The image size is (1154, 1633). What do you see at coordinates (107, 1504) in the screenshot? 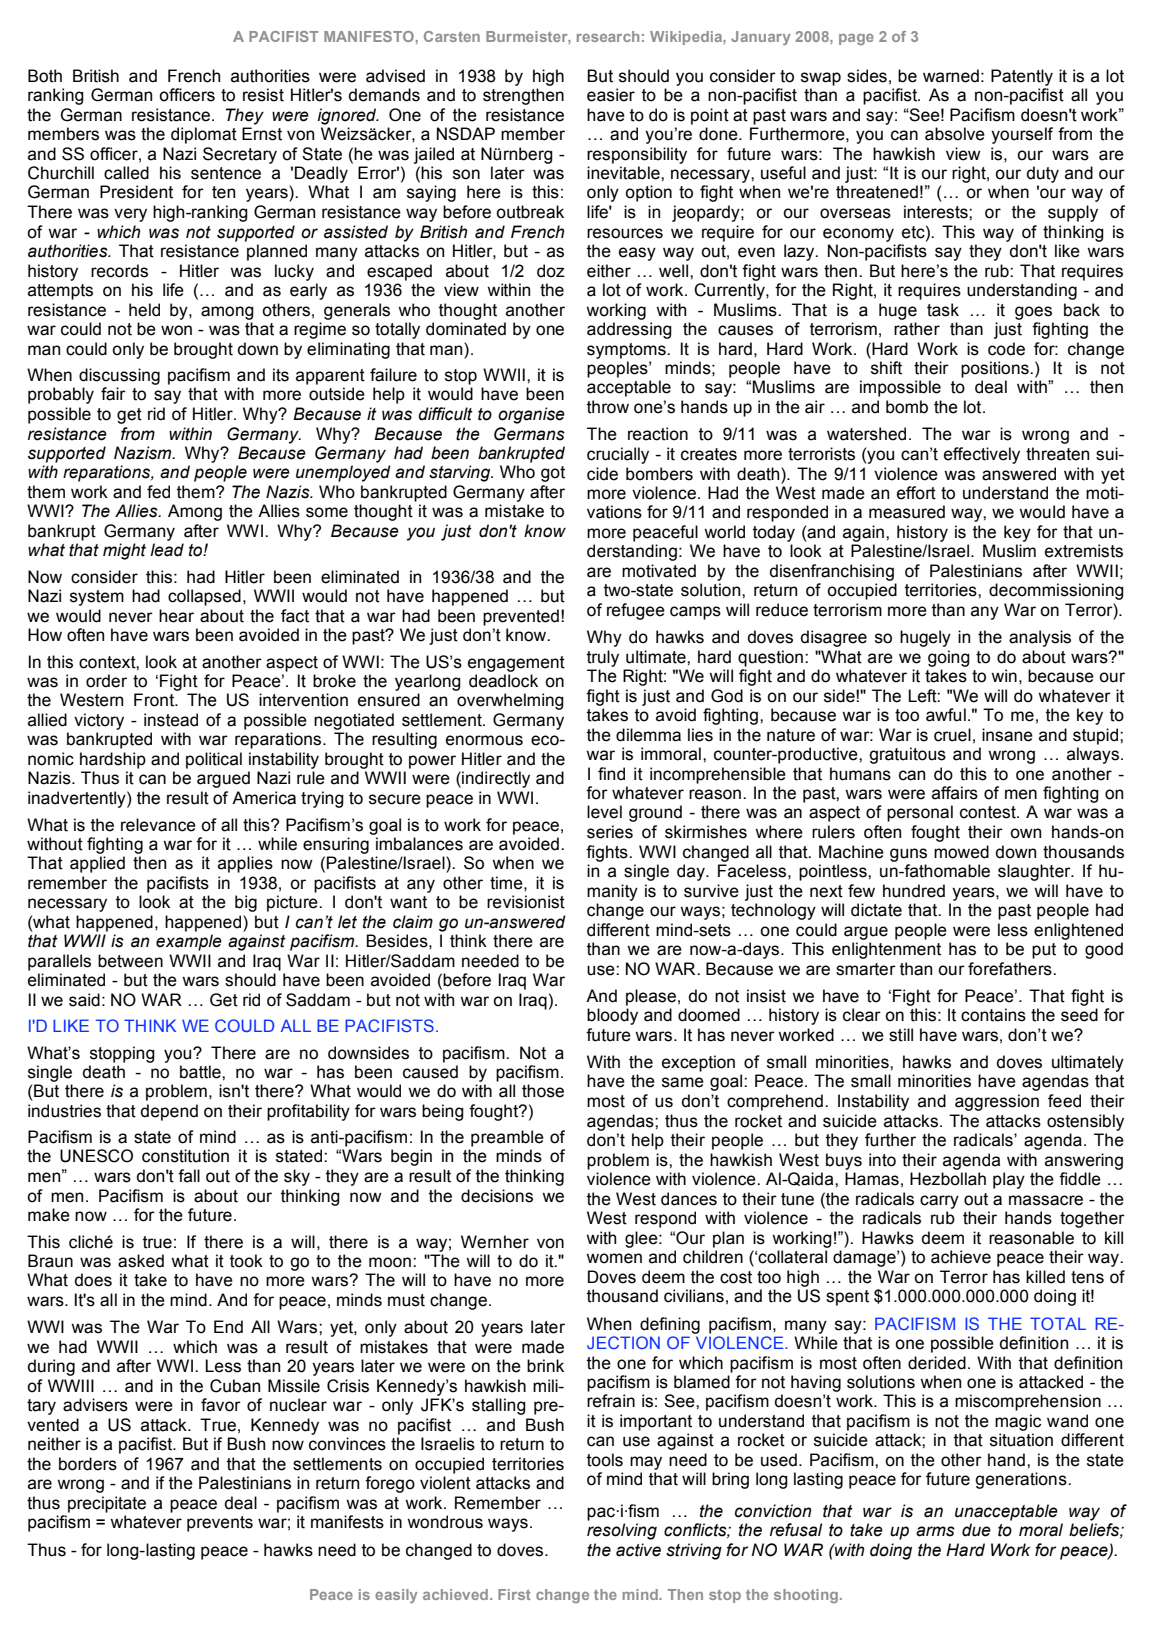
I see `precipitate` at bounding box center [107, 1504].
